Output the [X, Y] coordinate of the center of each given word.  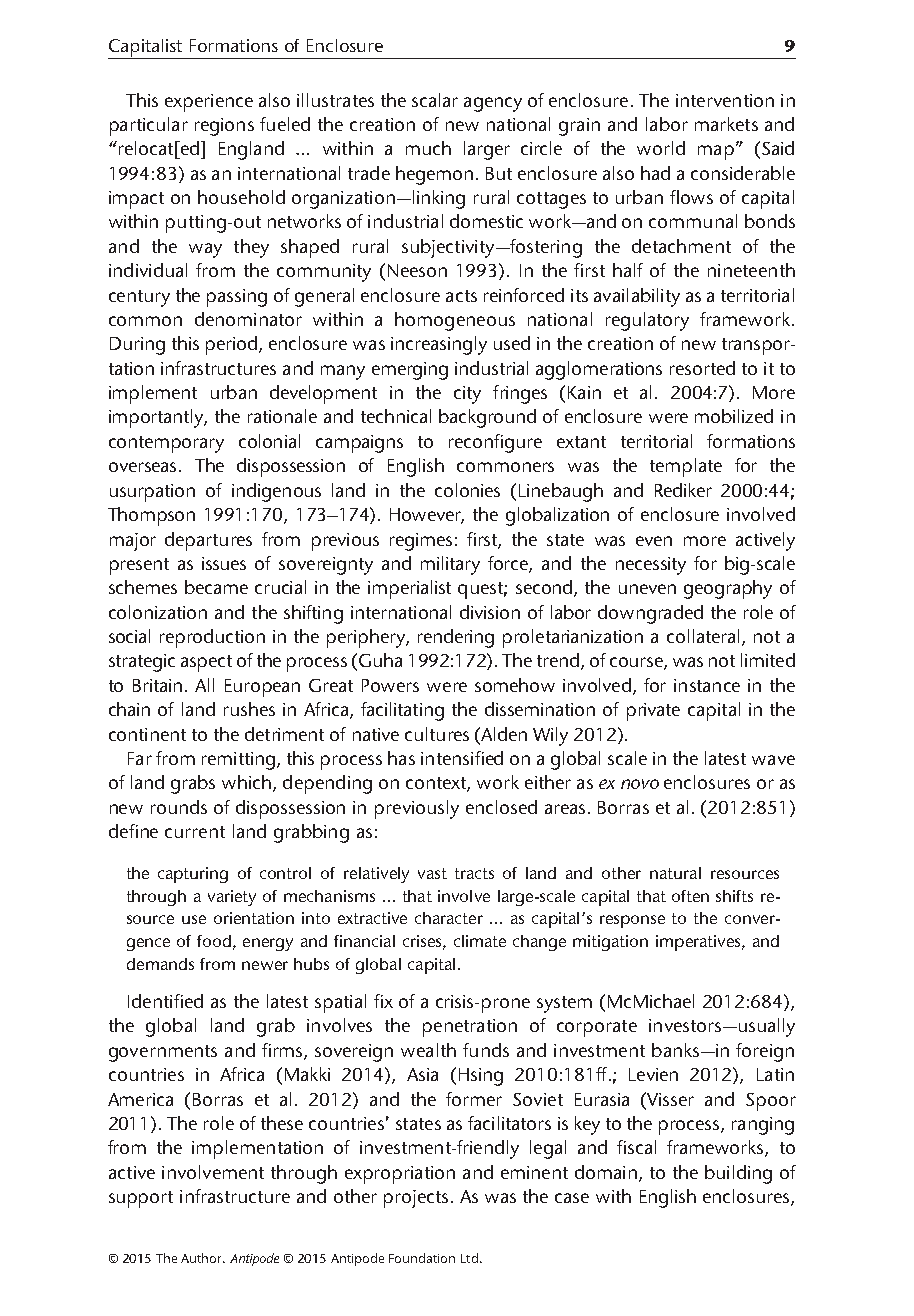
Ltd [469, 1258]
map [716, 152]
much [428, 148]
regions [224, 127]
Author [203, 1258]
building [738, 1174]
